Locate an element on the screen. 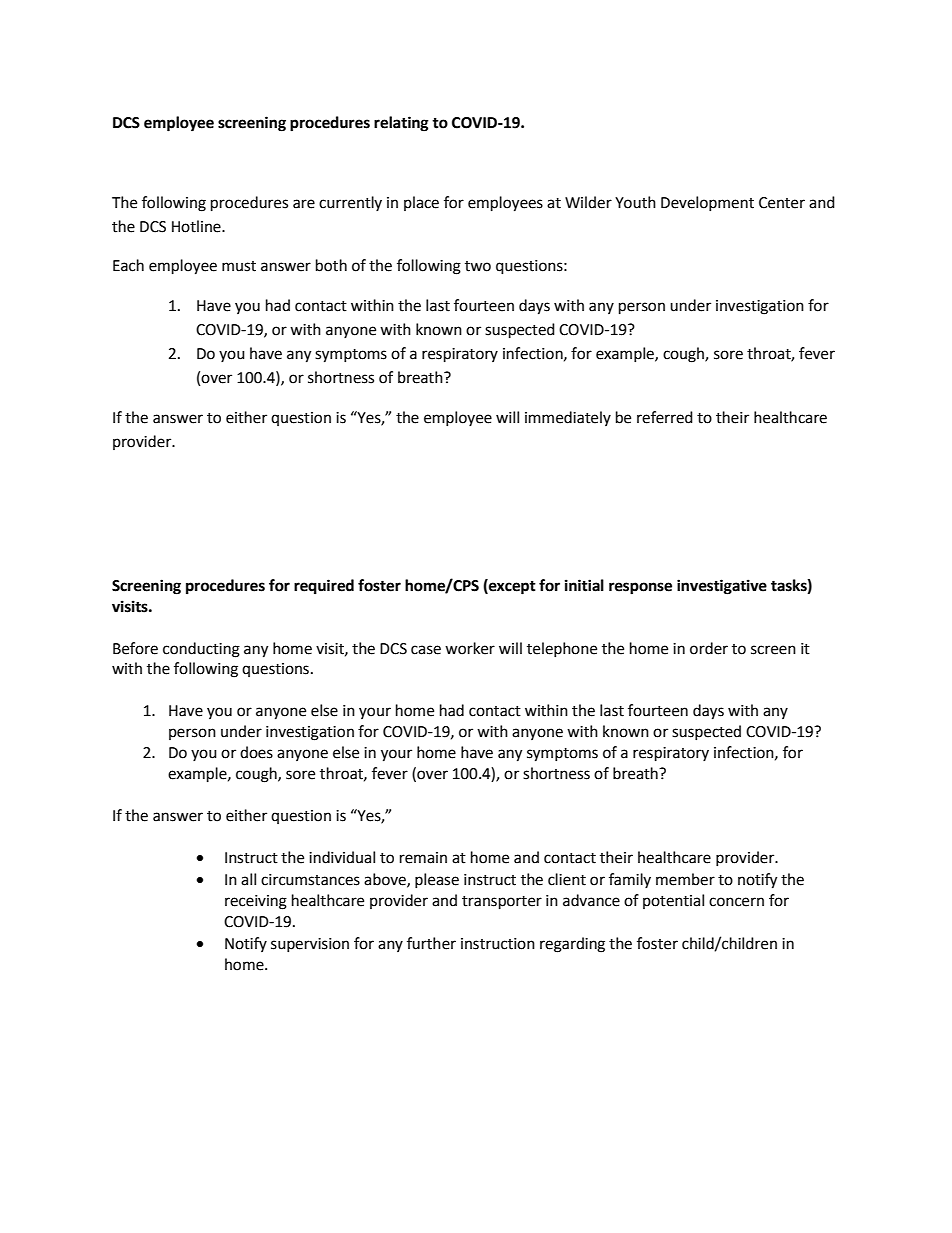  order is located at coordinates (709, 648).
